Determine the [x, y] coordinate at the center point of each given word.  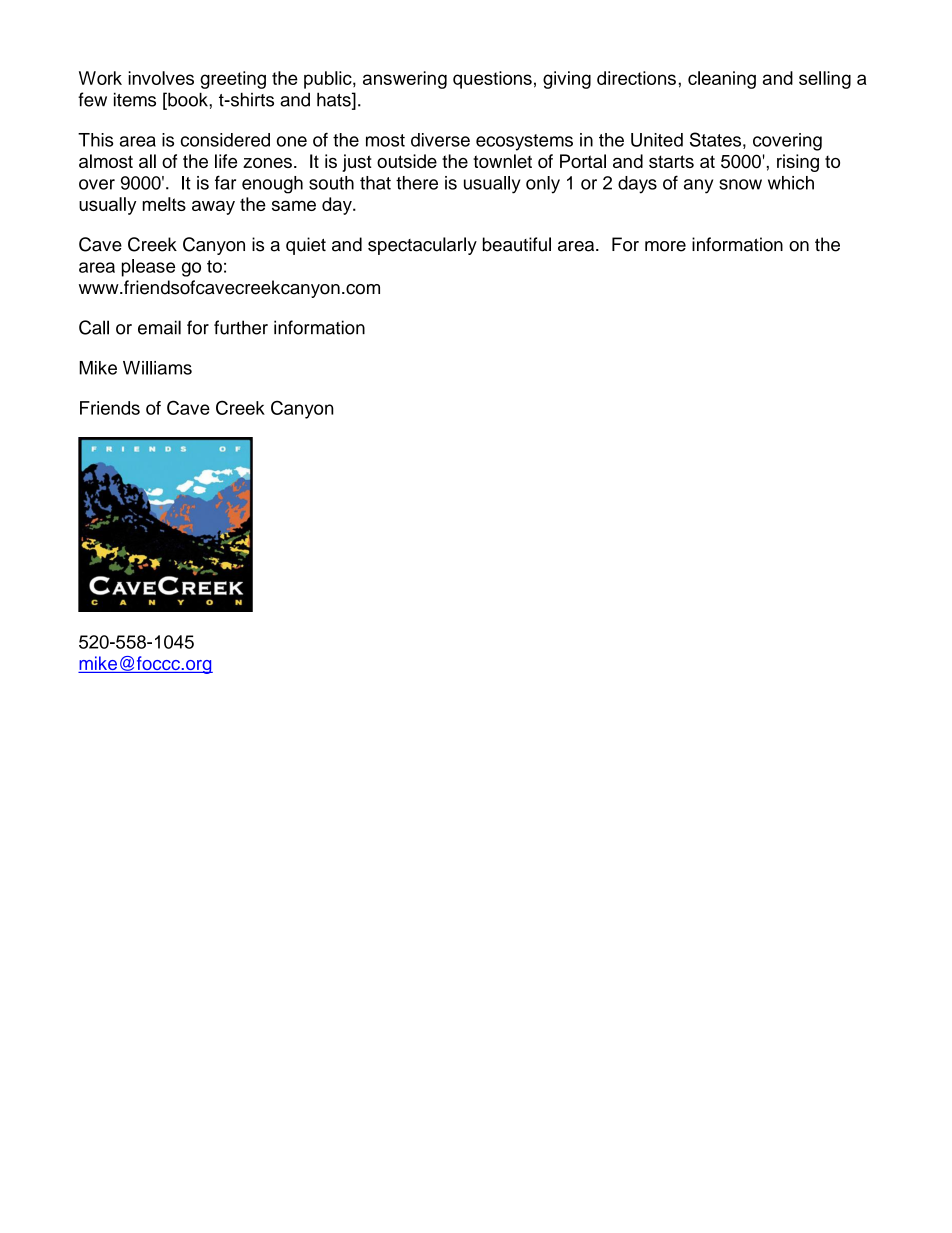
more [665, 246]
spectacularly [422, 246]
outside [407, 161]
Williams [157, 368]
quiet [306, 246]
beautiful [517, 244]
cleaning [722, 80]
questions [492, 80]
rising [798, 163]
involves [161, 78]
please [148, 268]
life [226, 161]
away [213, 207]
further [241, 327]
